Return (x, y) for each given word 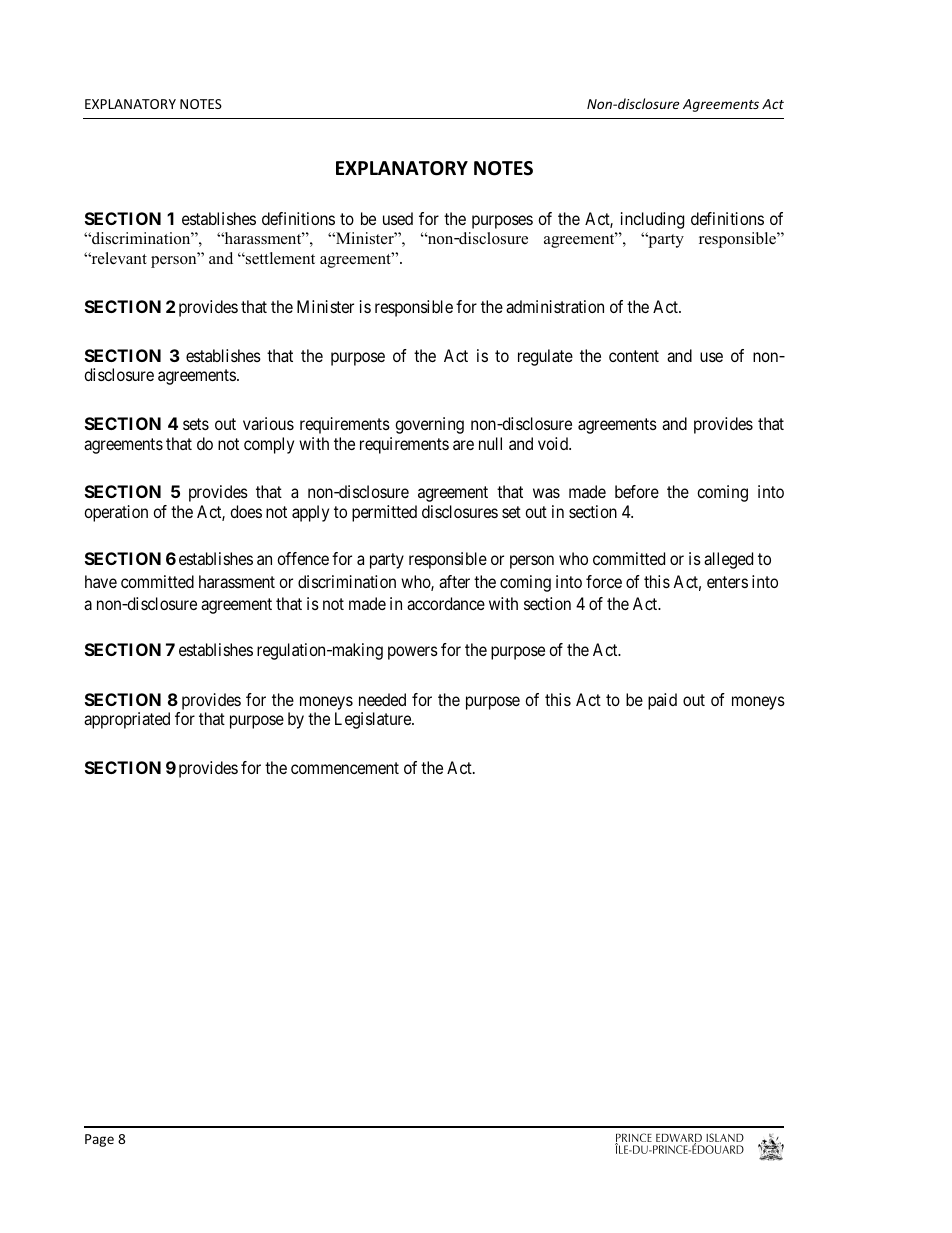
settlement (279, 258)
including (652, 220)
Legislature (374, 720)
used (398, 218)
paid (662, 701)
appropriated (127, 720)
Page (99, 1140)
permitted (384, 513)
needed (382, 699)
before (637, 491)
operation (116, 513)
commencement (345, 768)
